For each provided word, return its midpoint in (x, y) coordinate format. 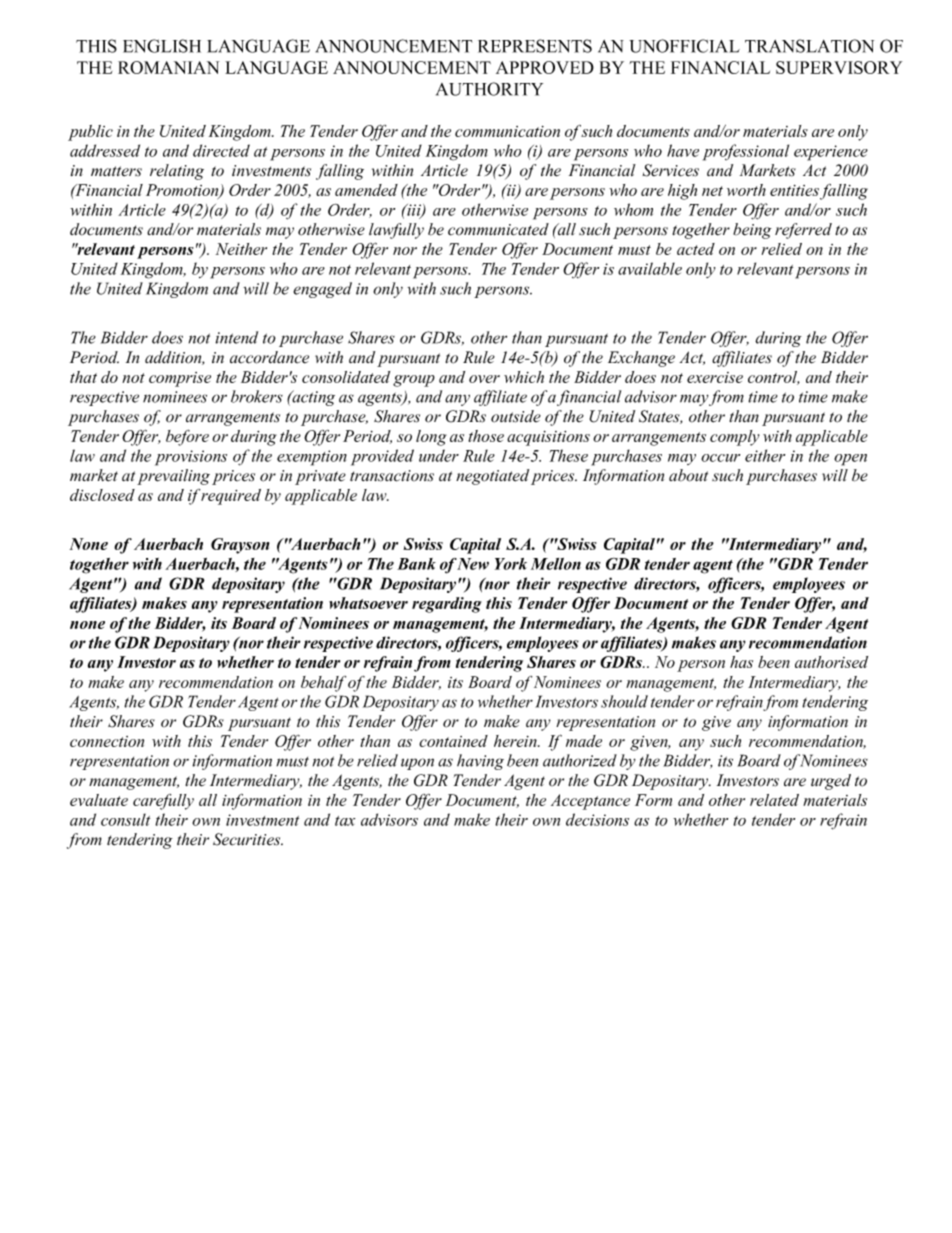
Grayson (240, 546)
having (480, 762)
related (774, 800)
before (187, 438)
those (486, 436)
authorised (831, 662)
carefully (163, 802)
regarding (447, 605)
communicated (498, 229)
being (752, 231)
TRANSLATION (809, 46)
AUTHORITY (489, 89)
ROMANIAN (168, 67)
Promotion (183, 191)
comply (735, 438)
